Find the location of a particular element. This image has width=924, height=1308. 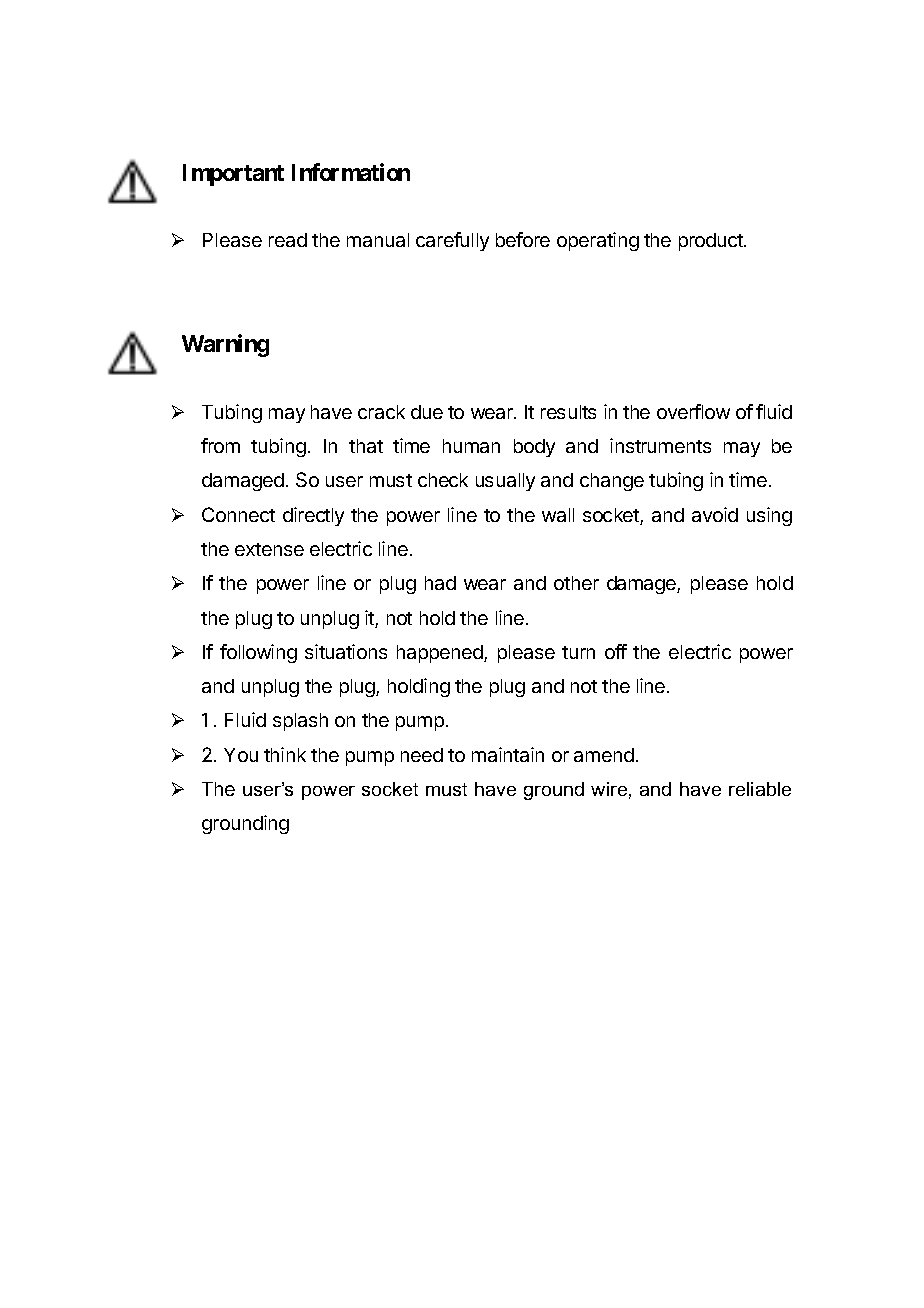

avoid is located at coordinates (715, 514).
